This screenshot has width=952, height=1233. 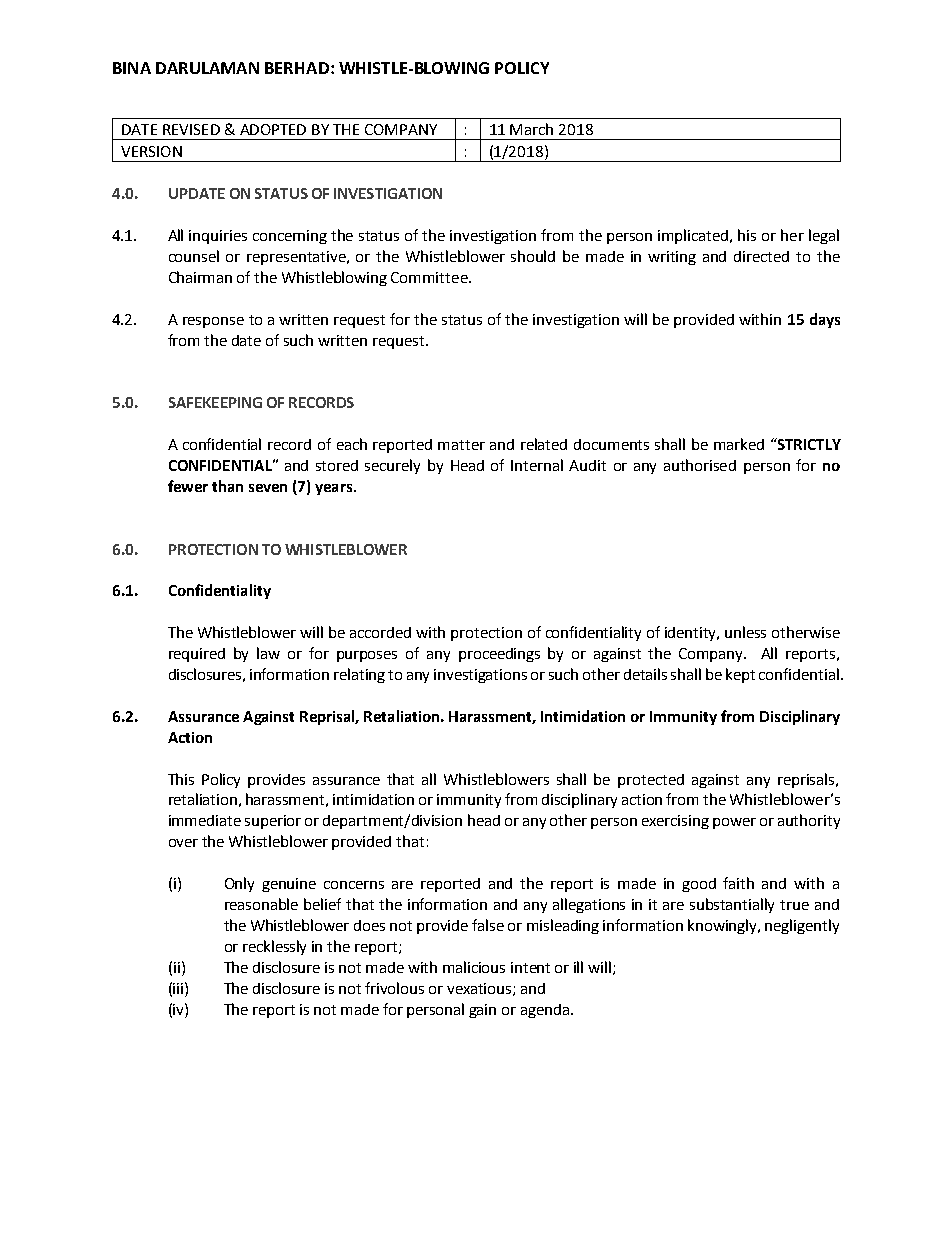 I want to click on knowingly, so click(x=724, y=926).
